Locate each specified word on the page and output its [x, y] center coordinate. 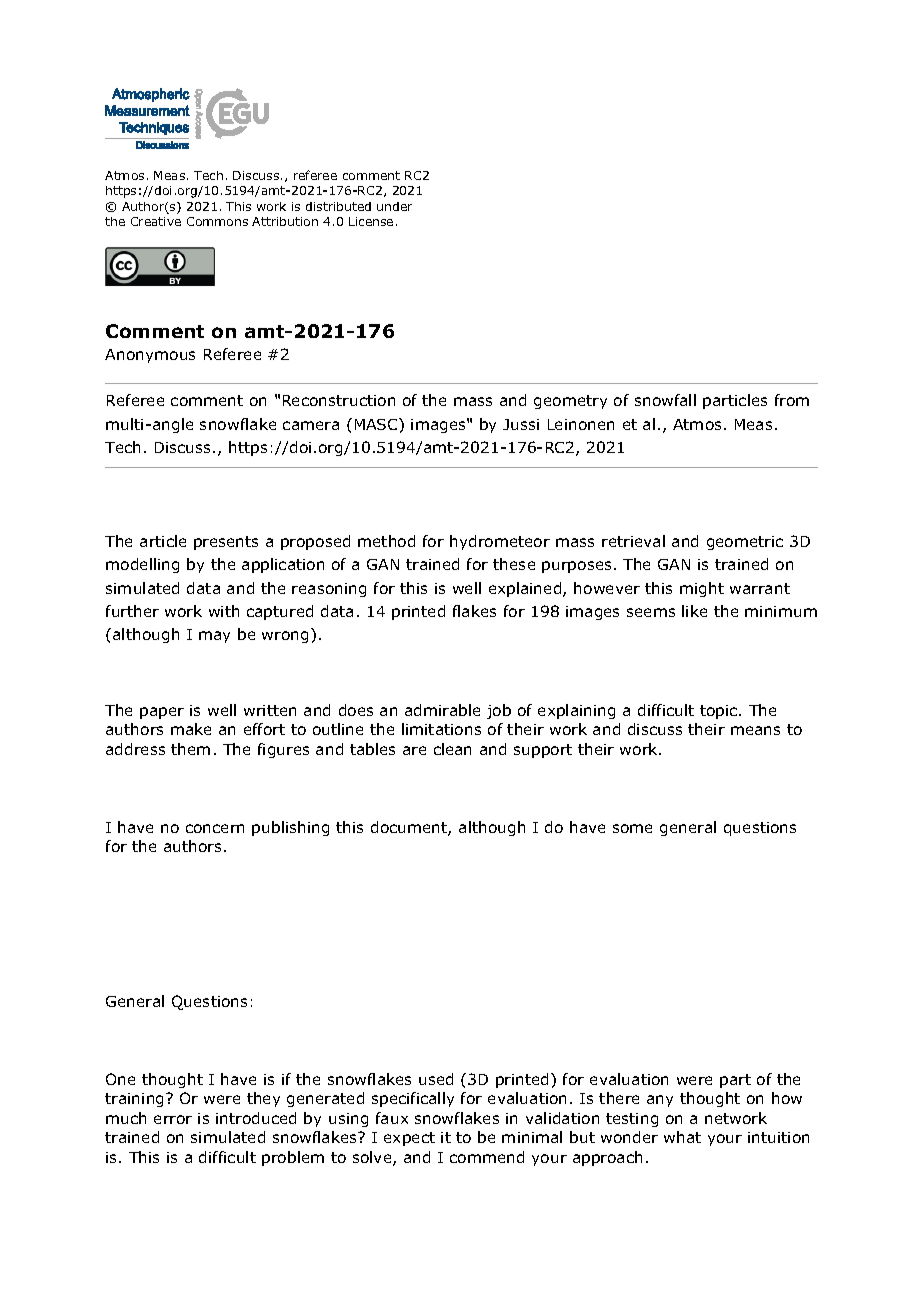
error [173, 1119]
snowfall [665, 400]
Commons [217, 221]
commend [487, 1157]
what [682, 1137]
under [394, 206]
